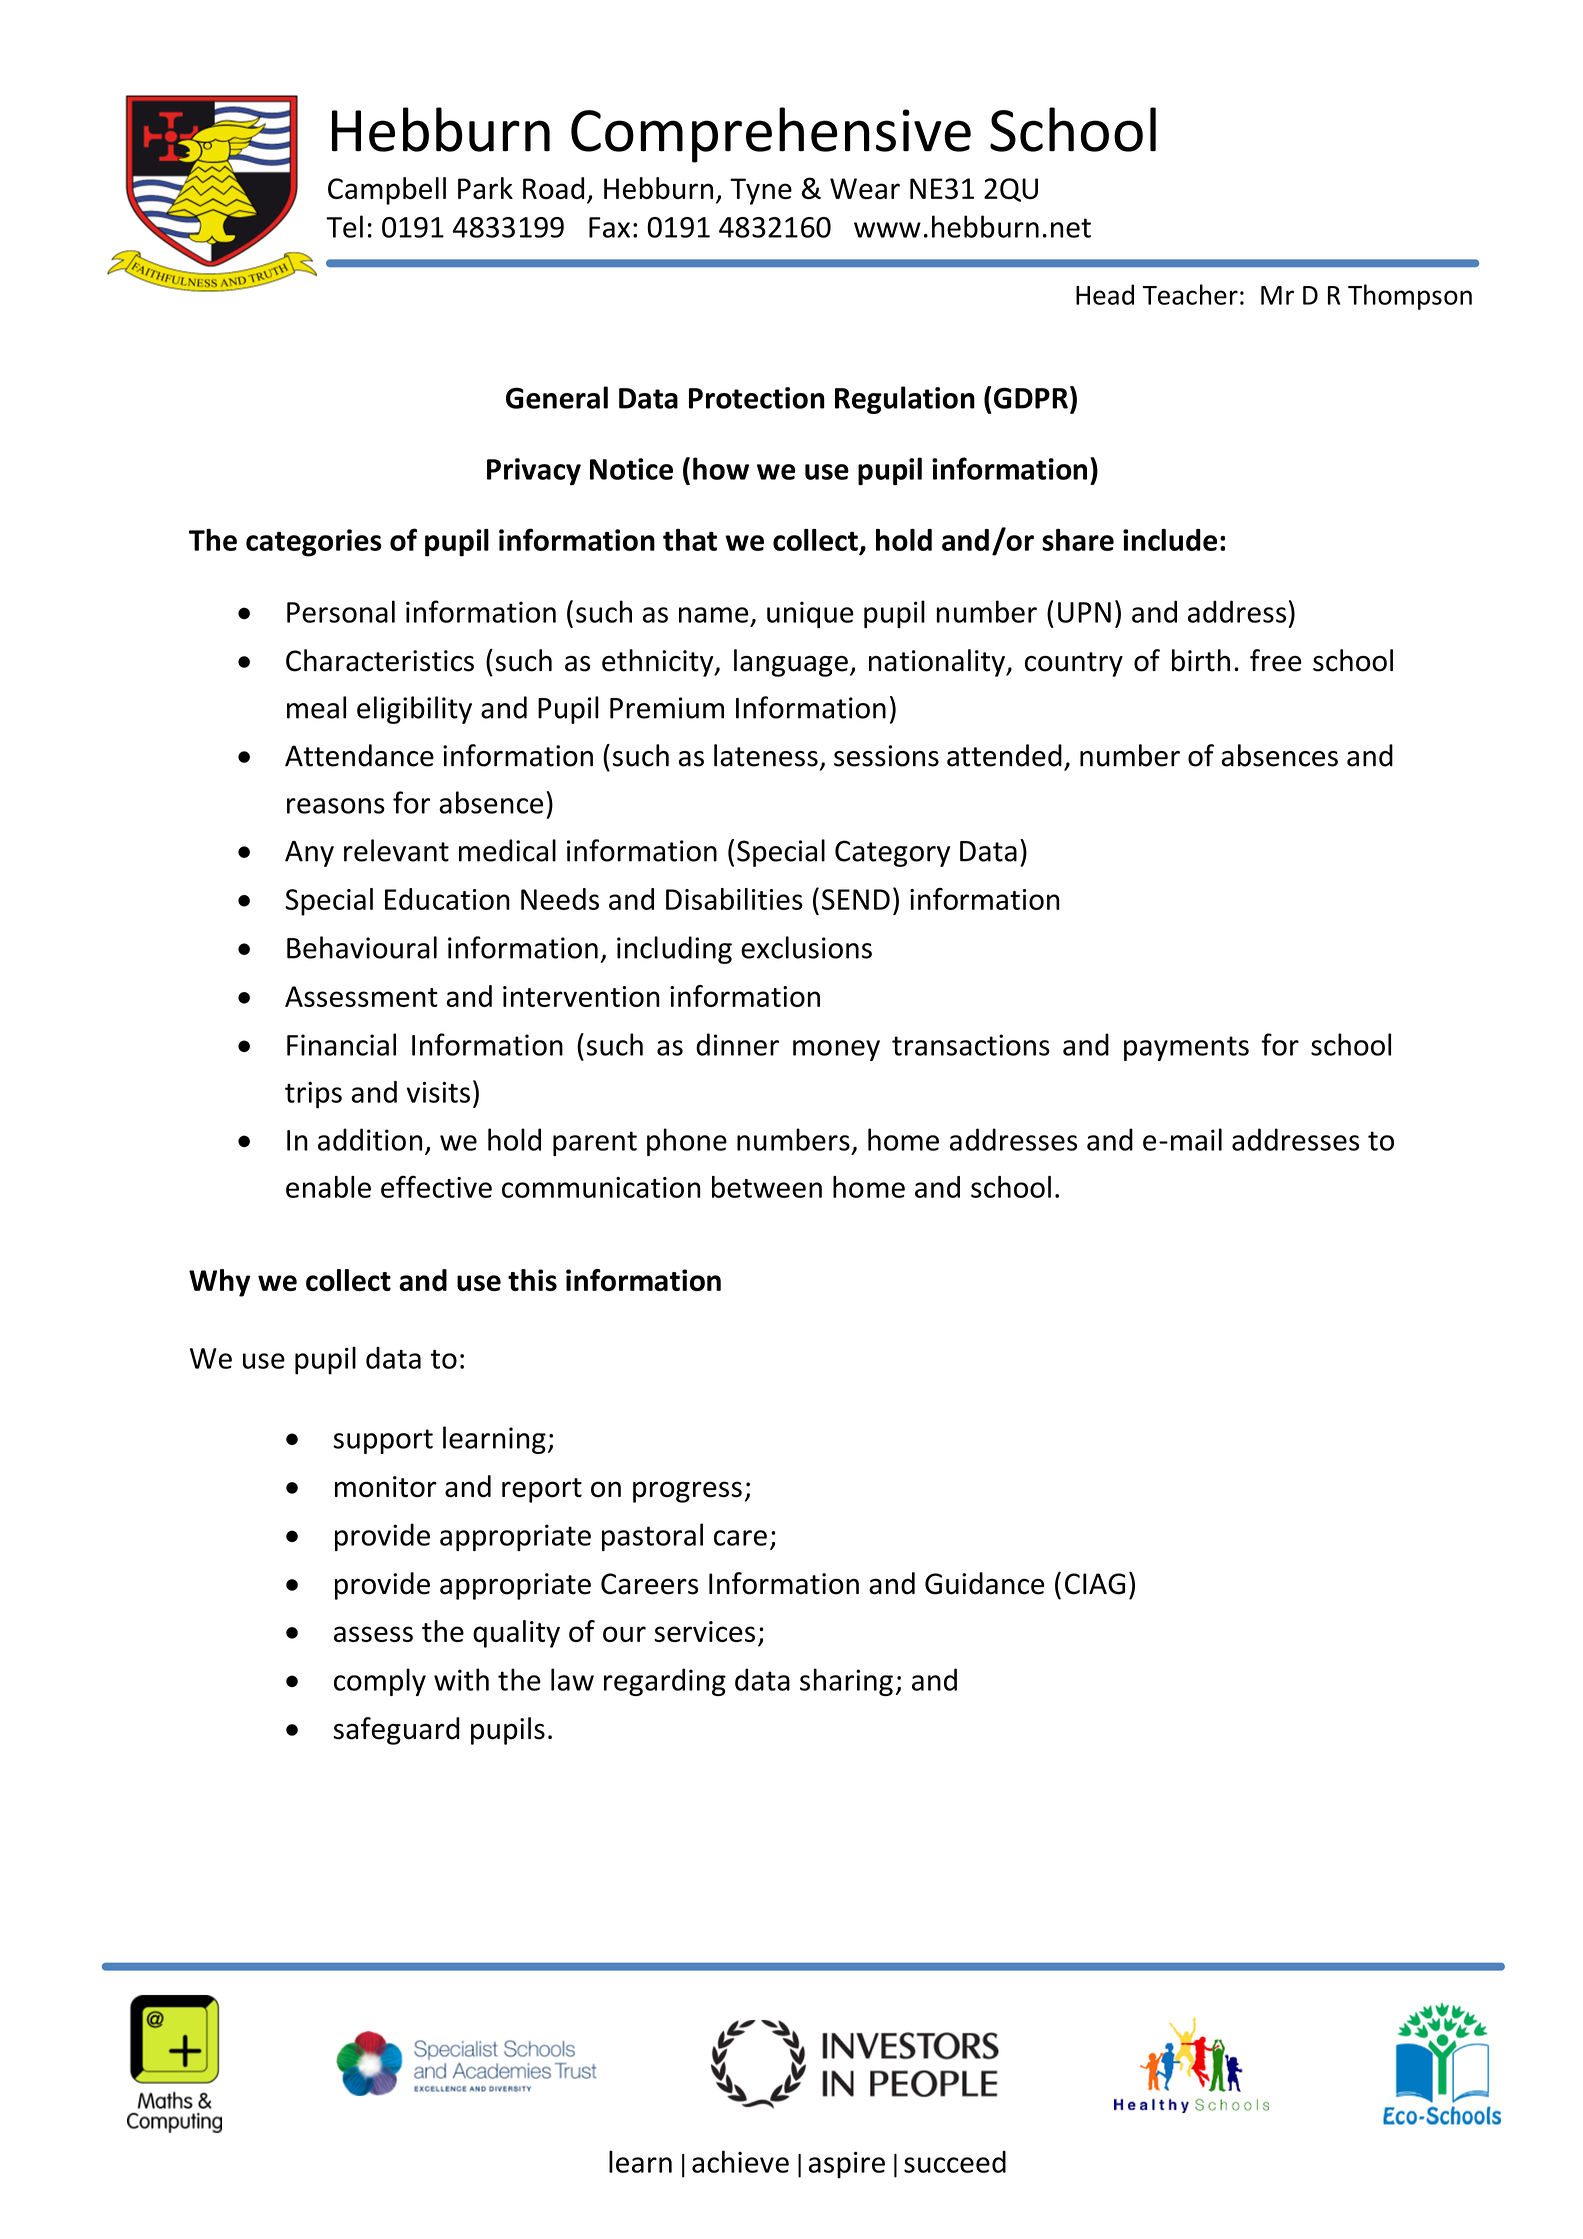 The width and height of the document is (1583, 2239). Describe the element at coordinates (865, 188) in the document. I see `Wear` at that location.
